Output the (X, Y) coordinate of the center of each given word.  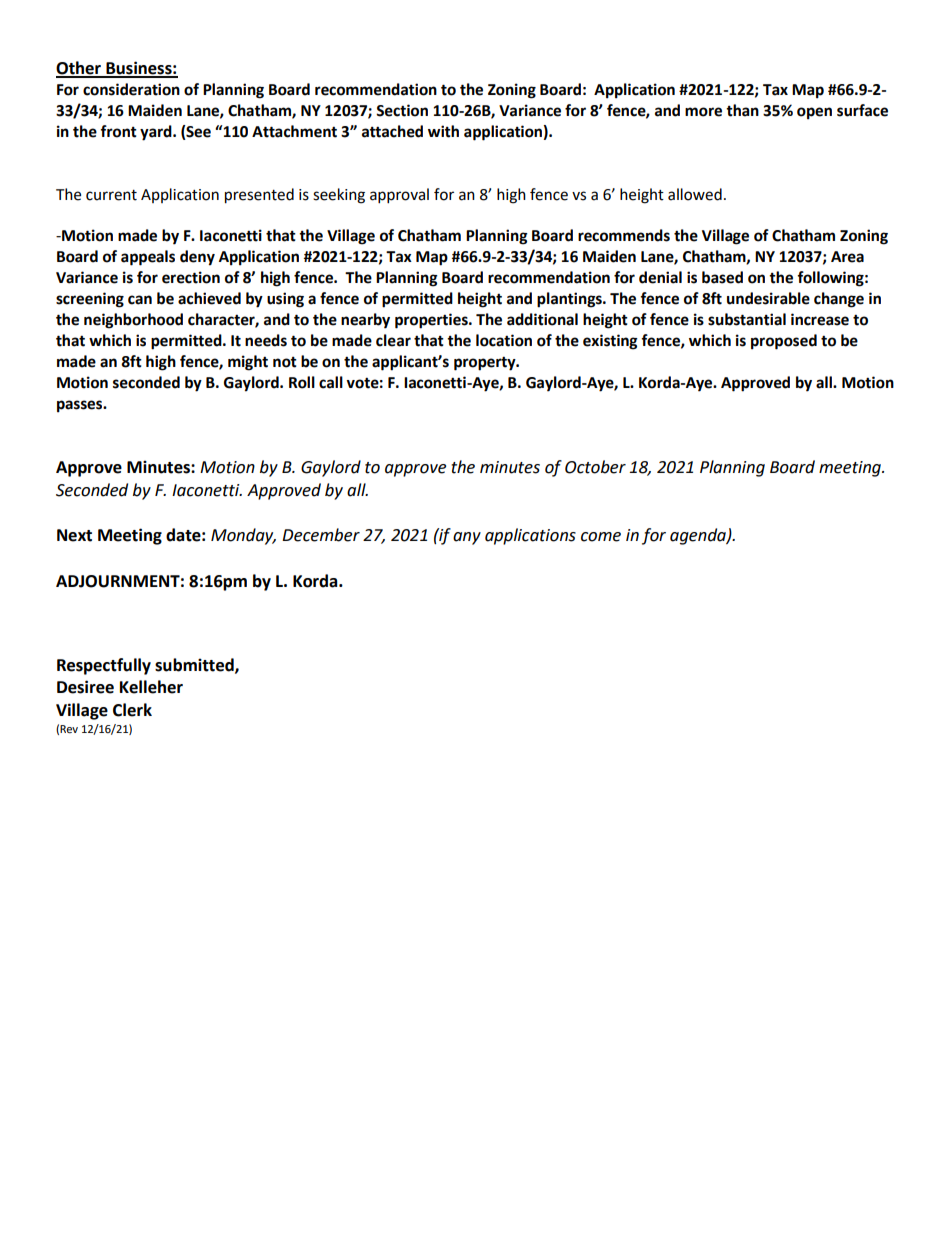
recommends (624, 235)
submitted (195, 665)
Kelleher (151, 687)
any (467, 538)
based (722, 277)
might (248, 363)
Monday (243, 536)
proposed (784, 342)
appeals (148, 258)
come (601, 537)
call (331, 382)
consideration (131, 89)
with (443, 131)
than (742, 110)
